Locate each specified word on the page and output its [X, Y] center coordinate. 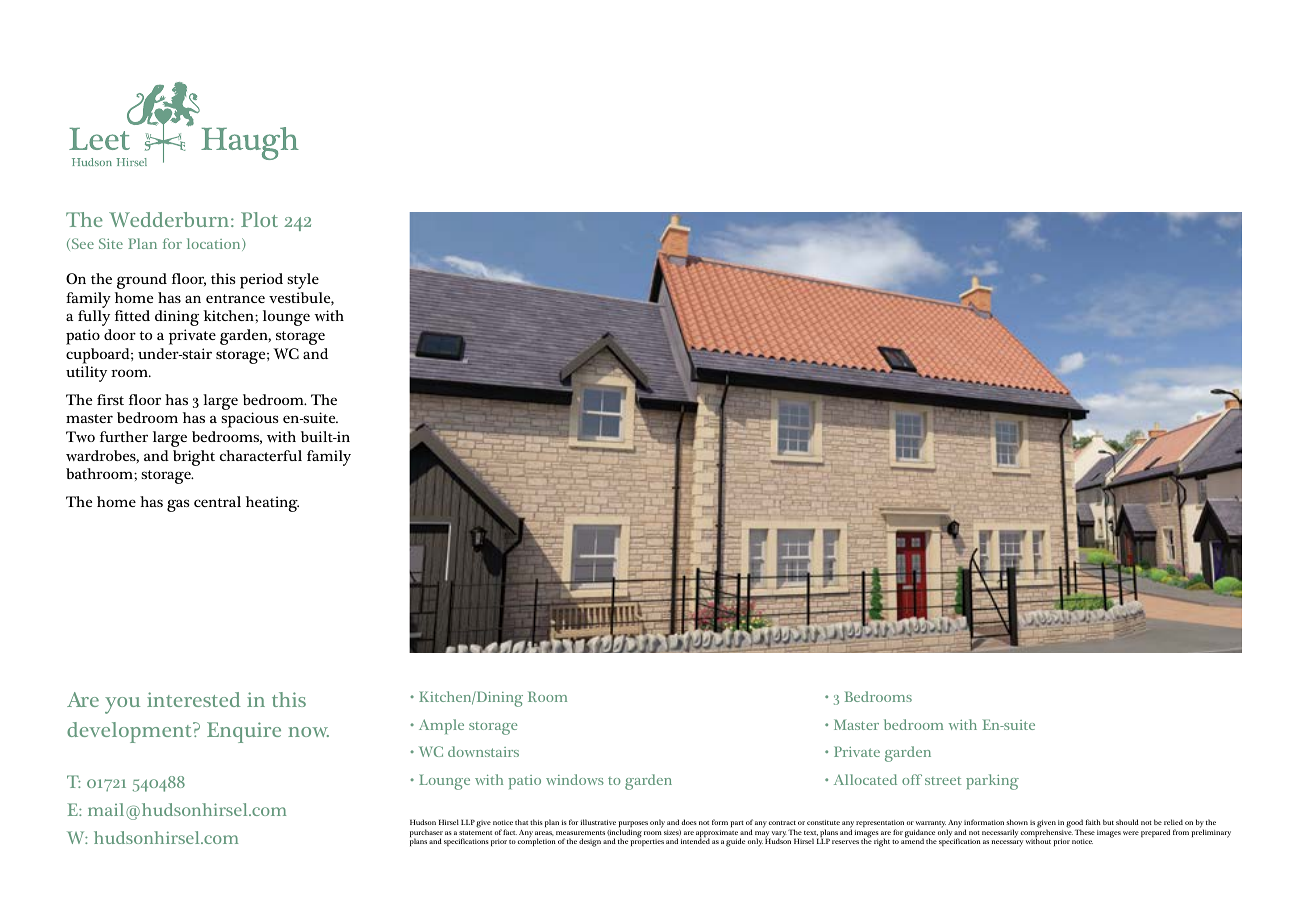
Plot [259, 219]
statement [475, 833]
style [303, 281]
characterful [261, 455]
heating [272, 504]
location [215, 244]
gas [178, 505]
